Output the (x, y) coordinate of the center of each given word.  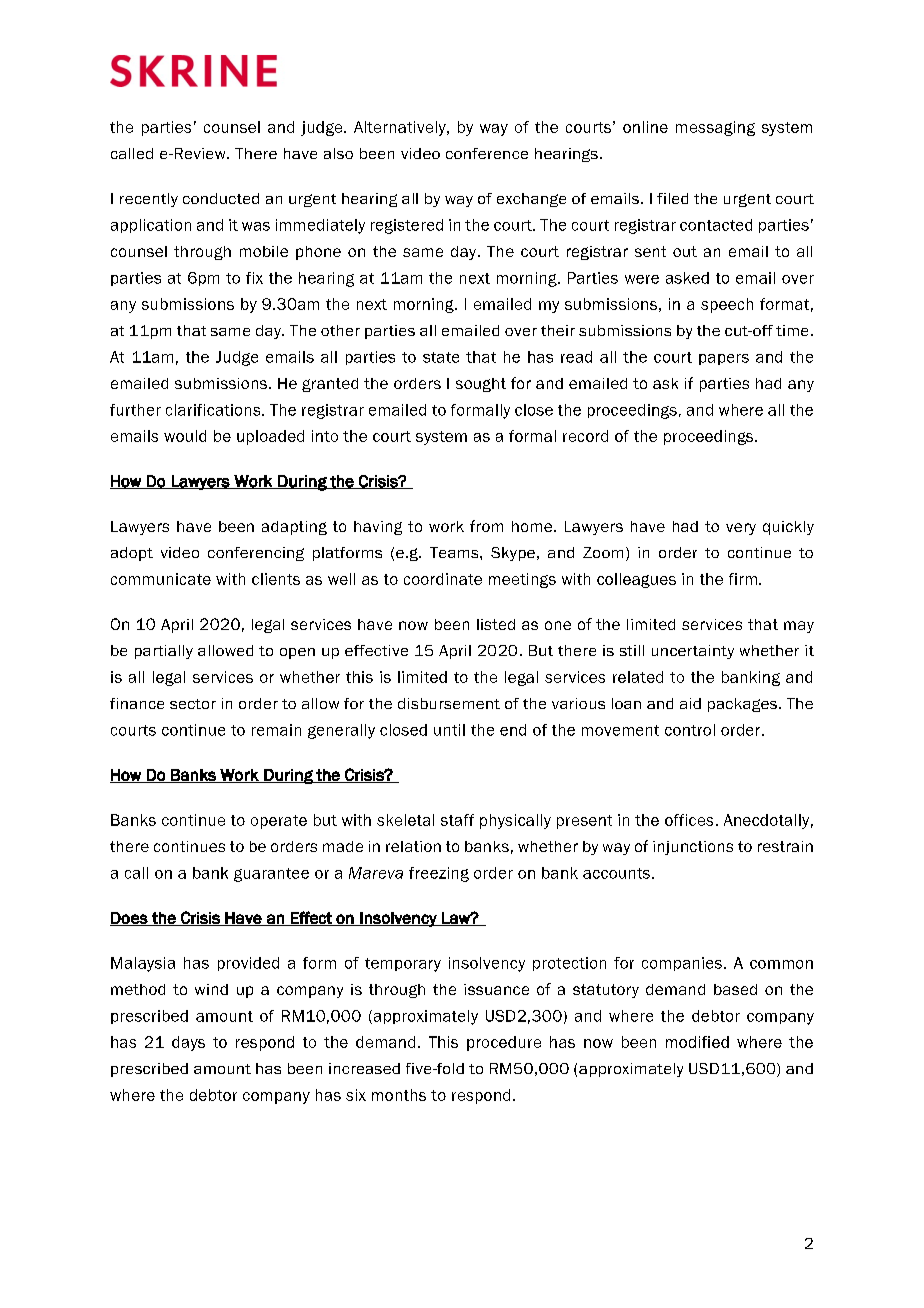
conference (487, 153)
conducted (221, 198)
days (188, 1043)
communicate (161, 579)
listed (496, 624)
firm (743, 579)
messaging (715, 128)
